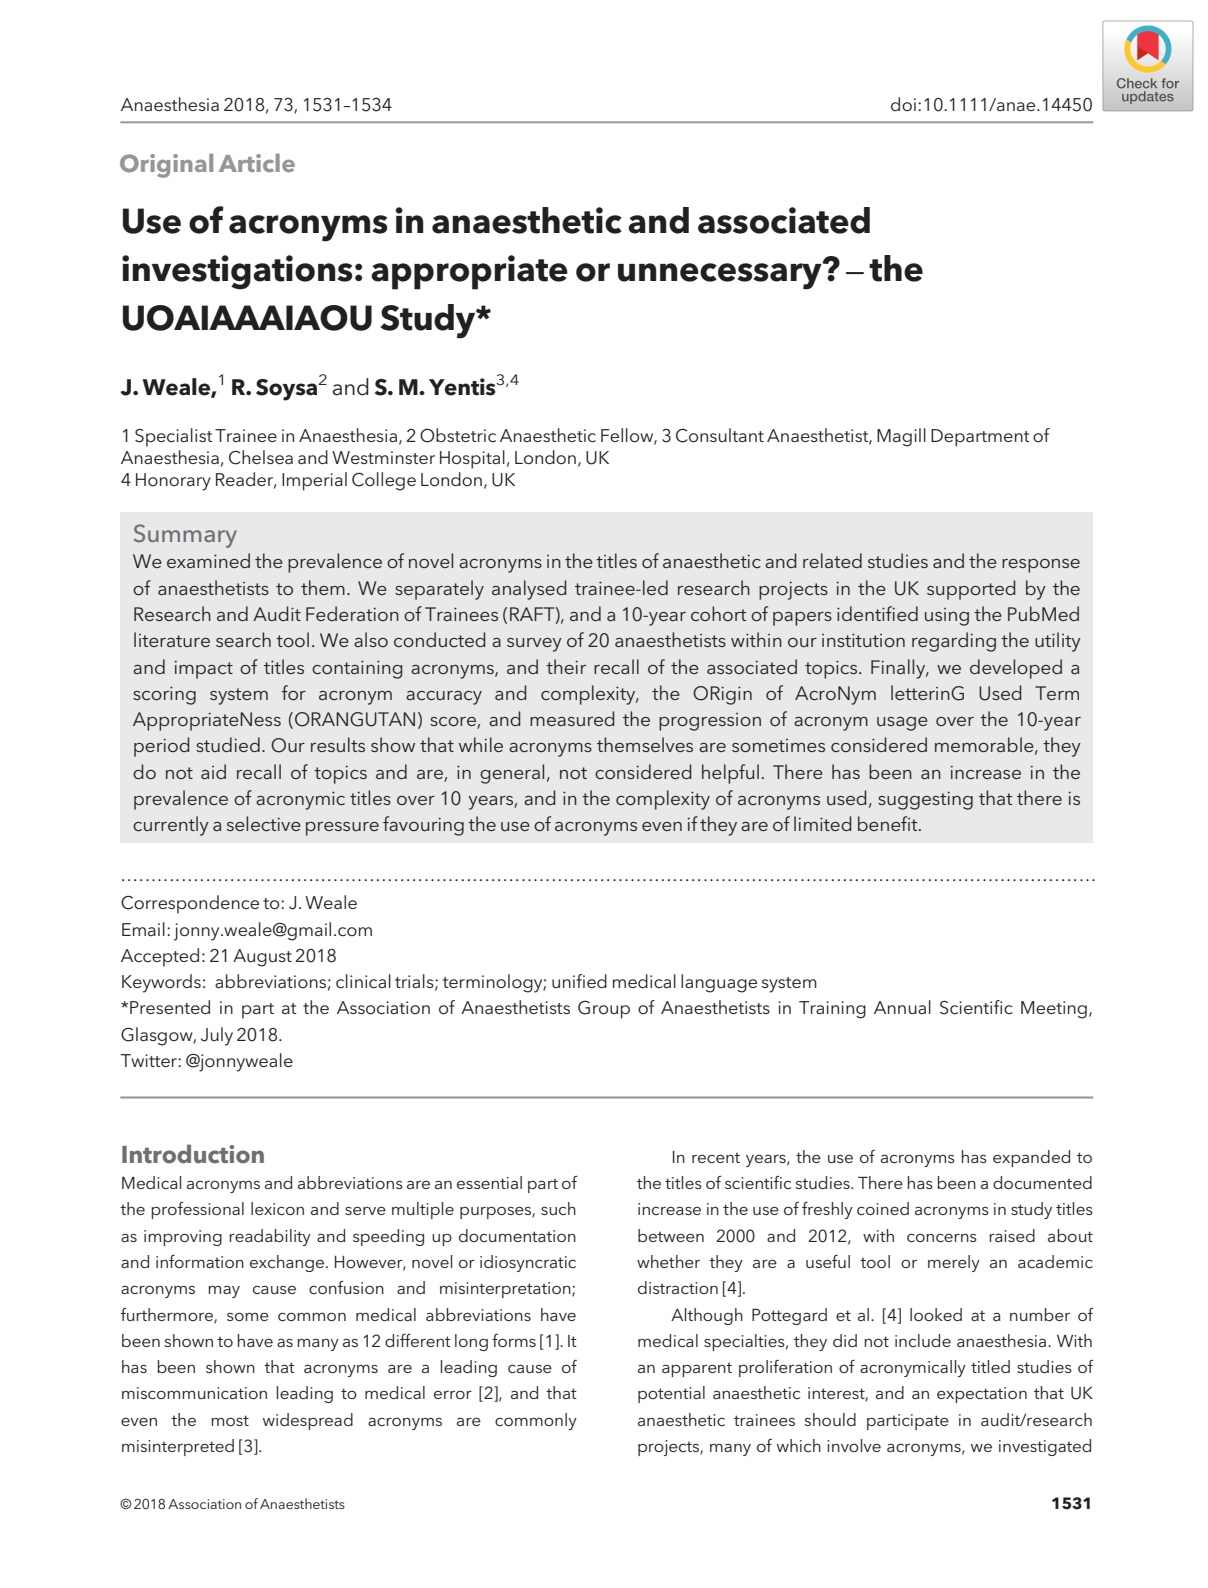  I want to click on Introduction, so click(193, 1154).
